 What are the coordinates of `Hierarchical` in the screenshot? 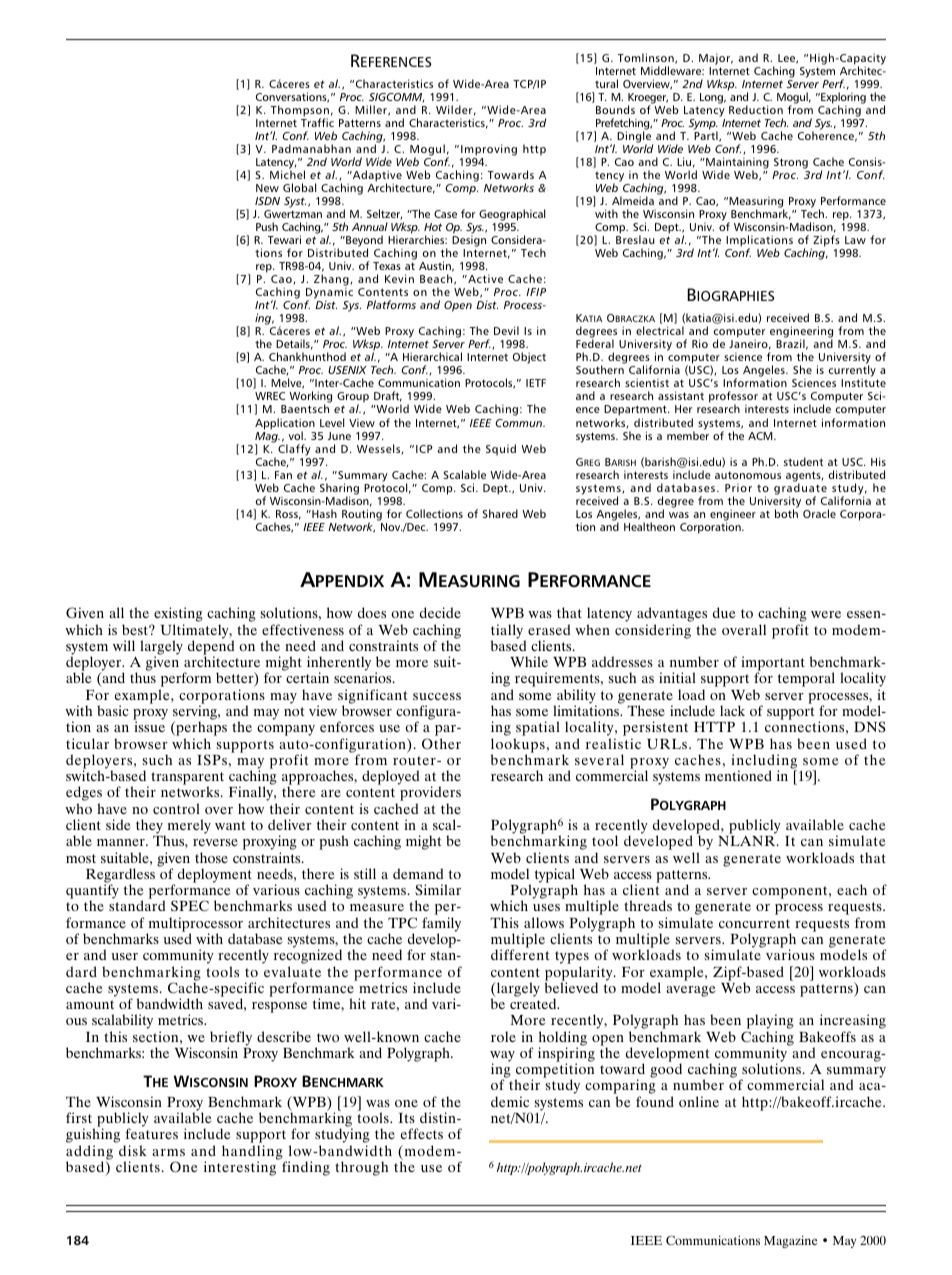 It's located at (432, 356).
